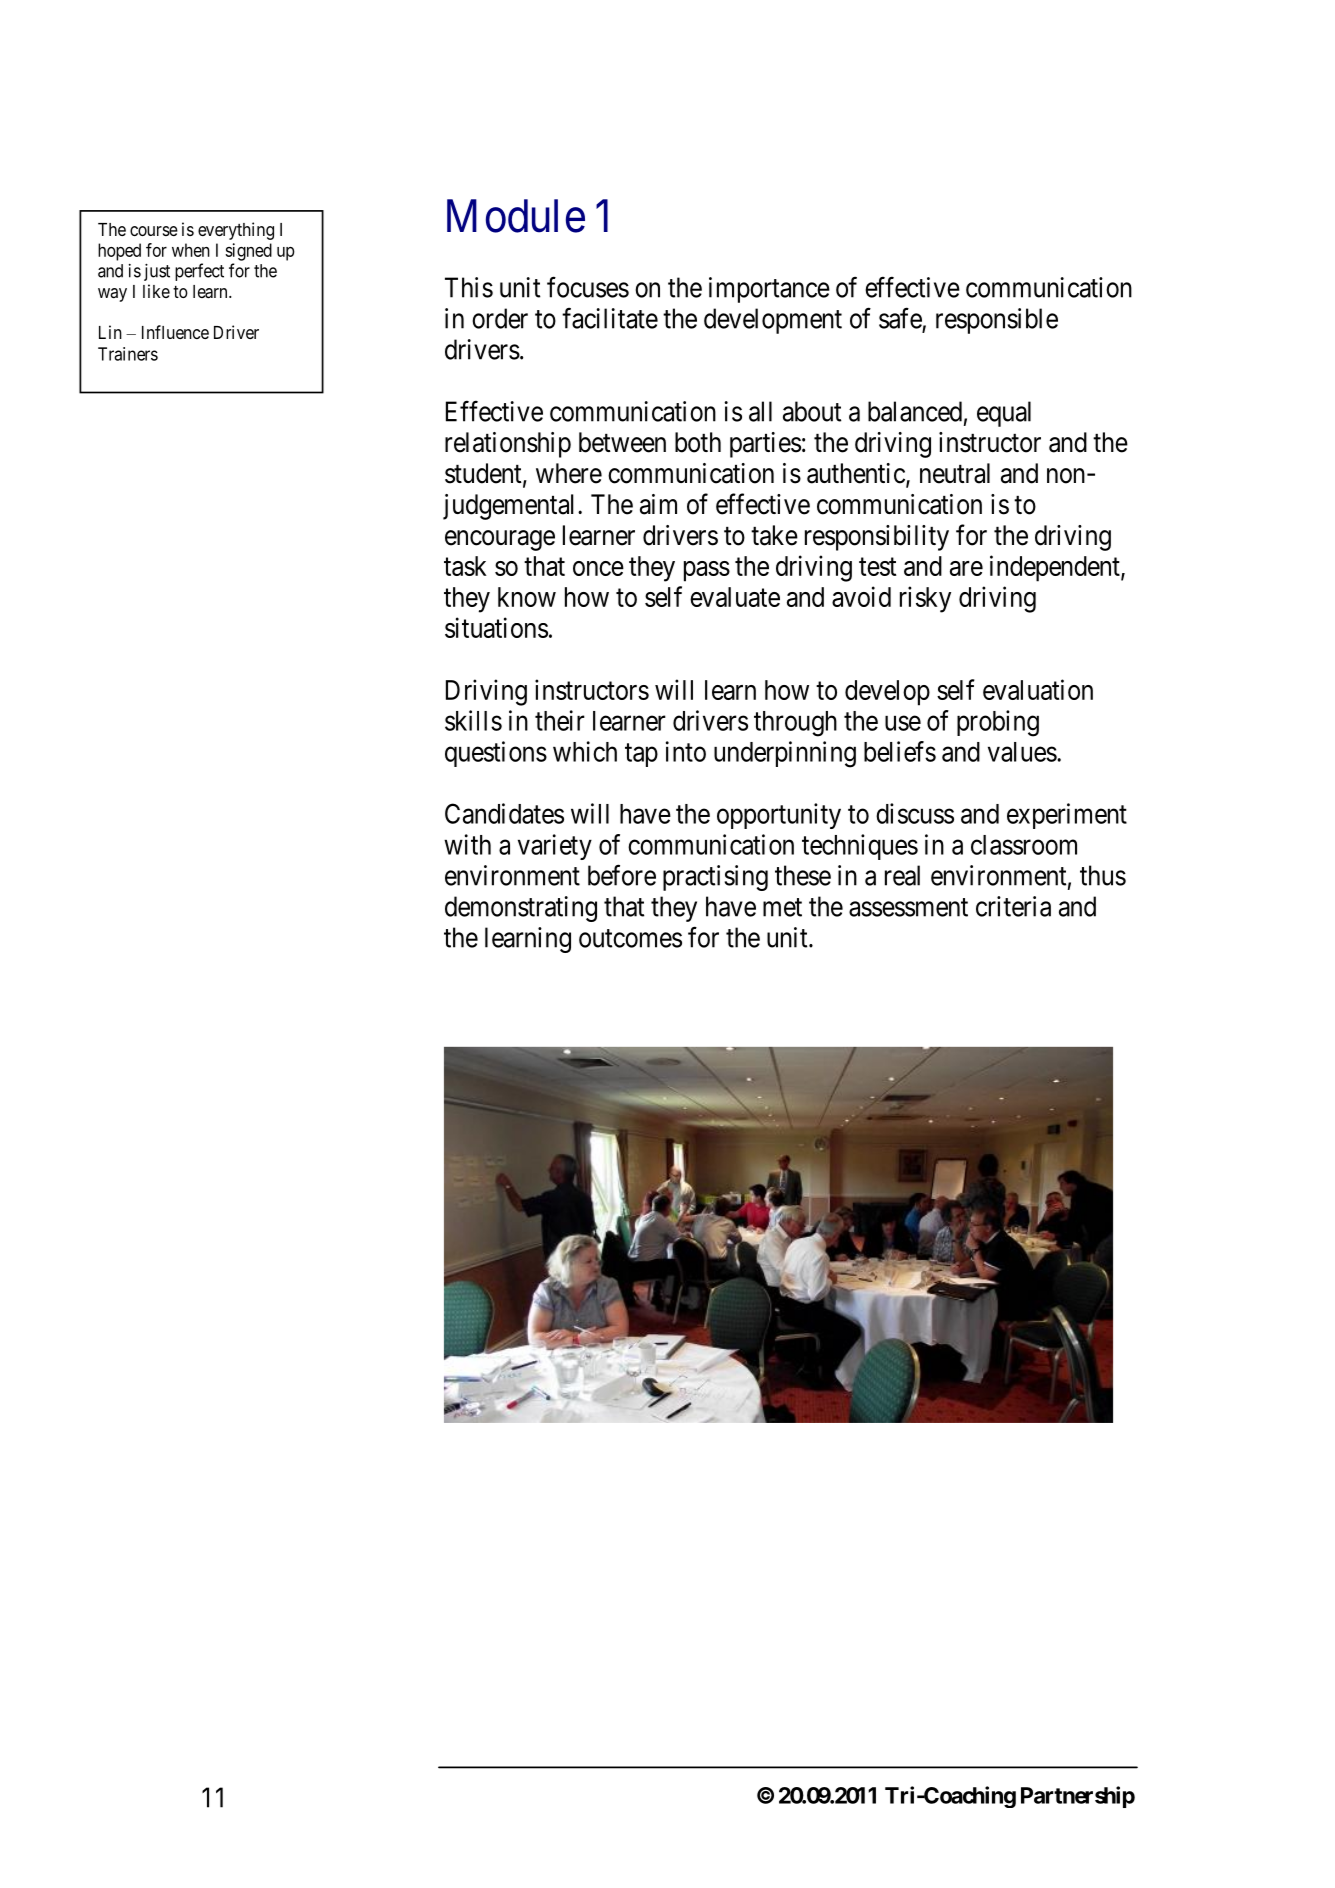 This screenshot has width=1335, height=1888. What do you see at coordinates (997, 321) in the screenshot?
I see `responsible` at bounding box center [997, 321].
